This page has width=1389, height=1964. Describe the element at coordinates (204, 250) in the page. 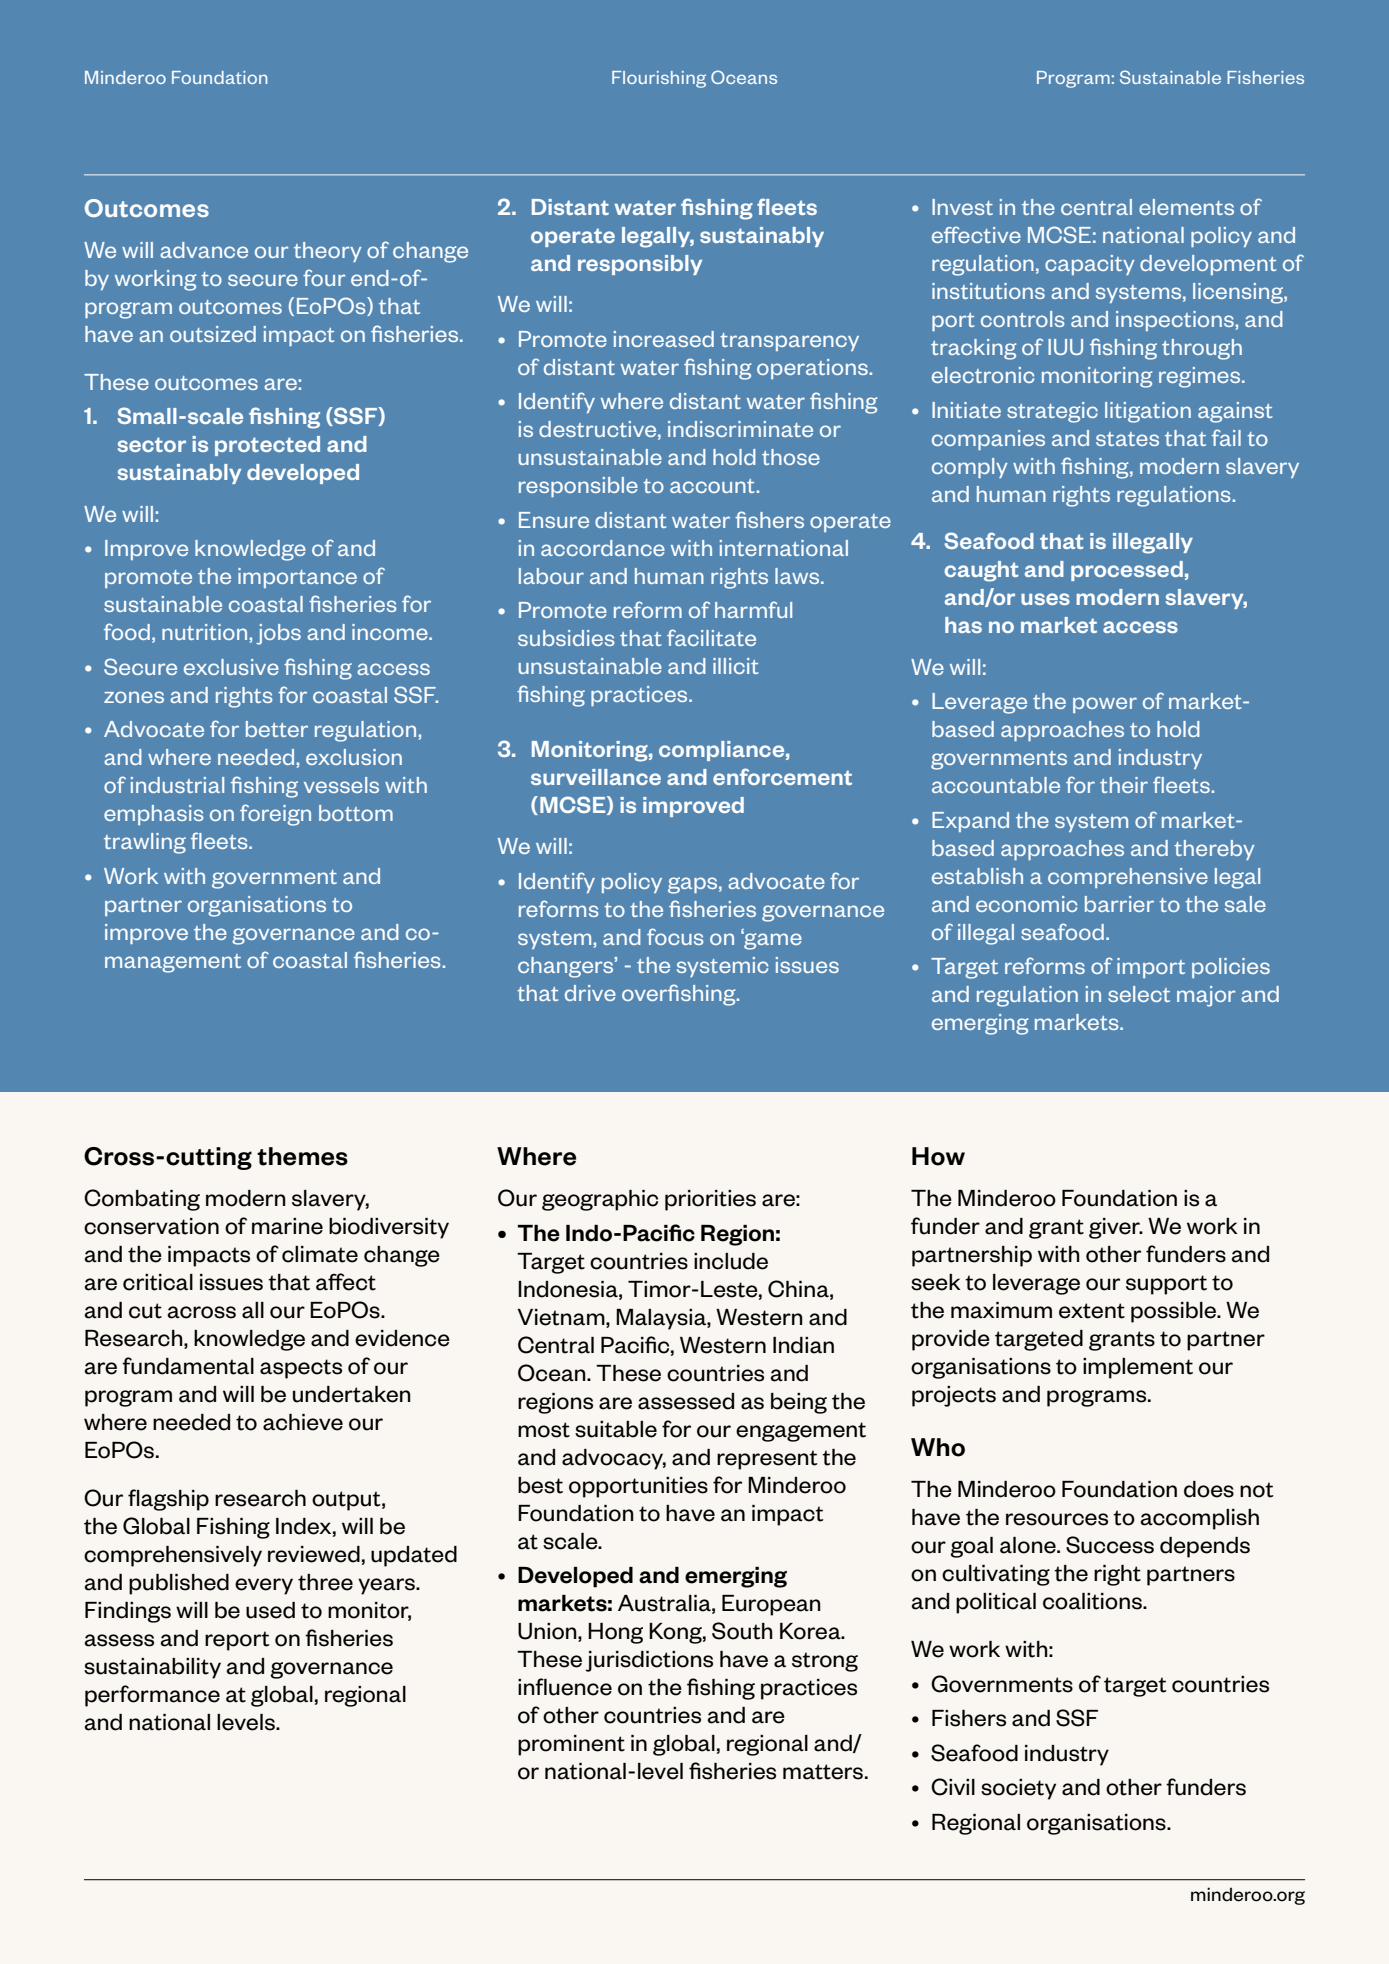

I see `advance` at that location.
